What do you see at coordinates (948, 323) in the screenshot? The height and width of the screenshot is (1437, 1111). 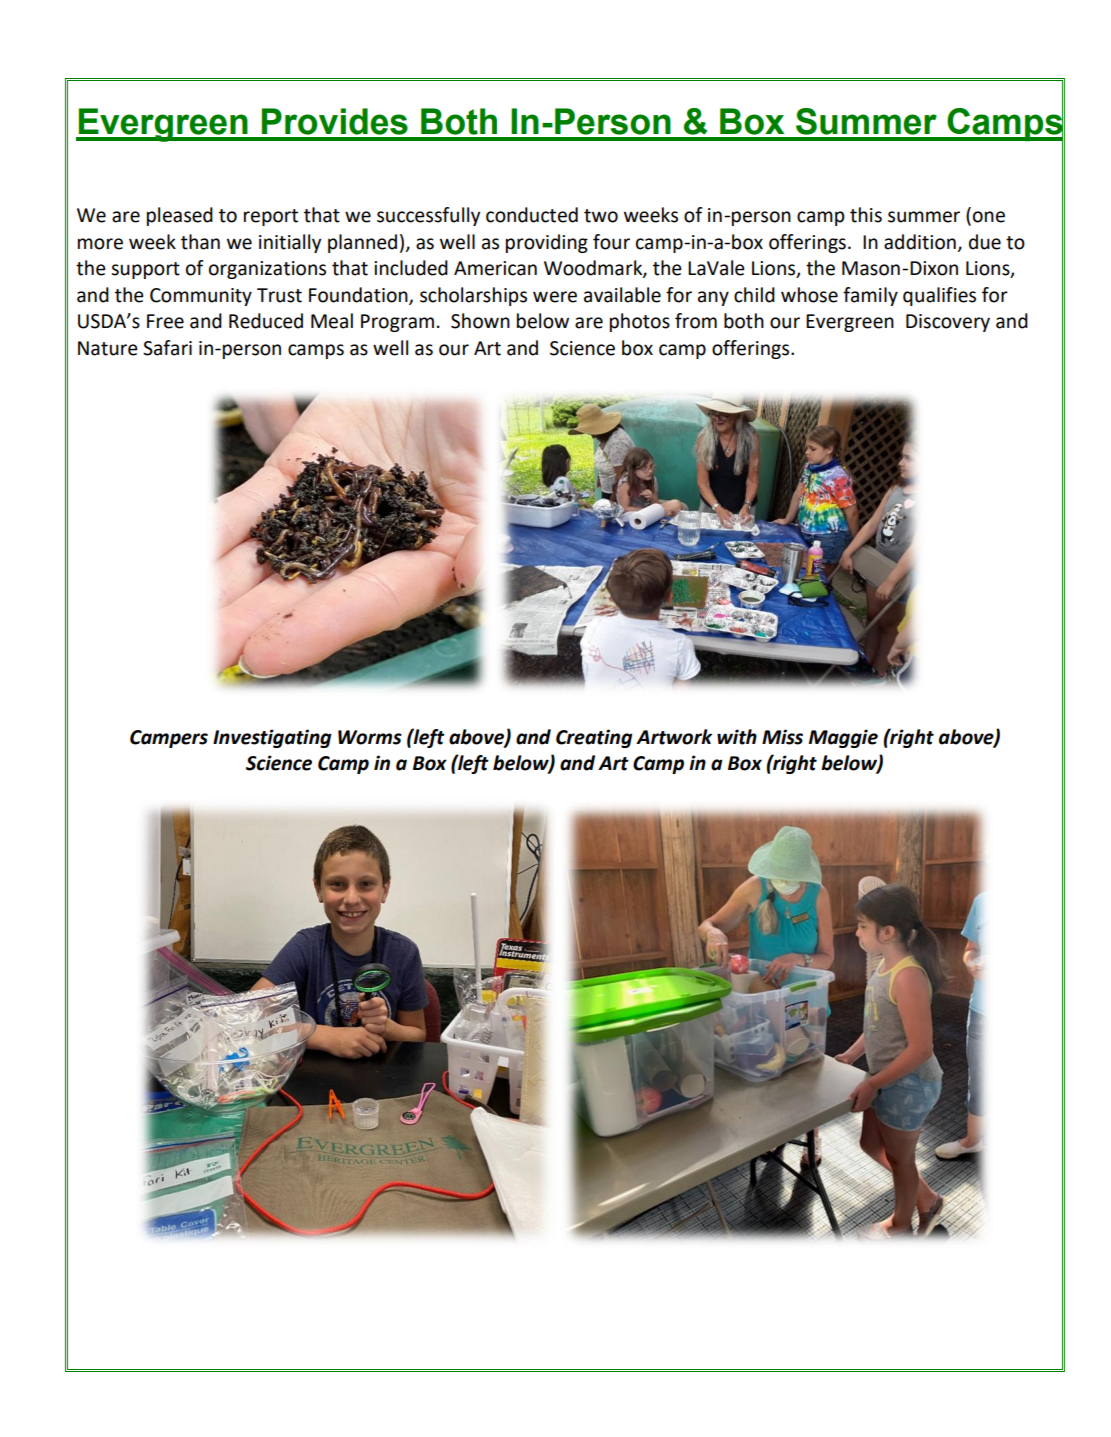 I see `Discovery` at bounding box center [948, 323].
